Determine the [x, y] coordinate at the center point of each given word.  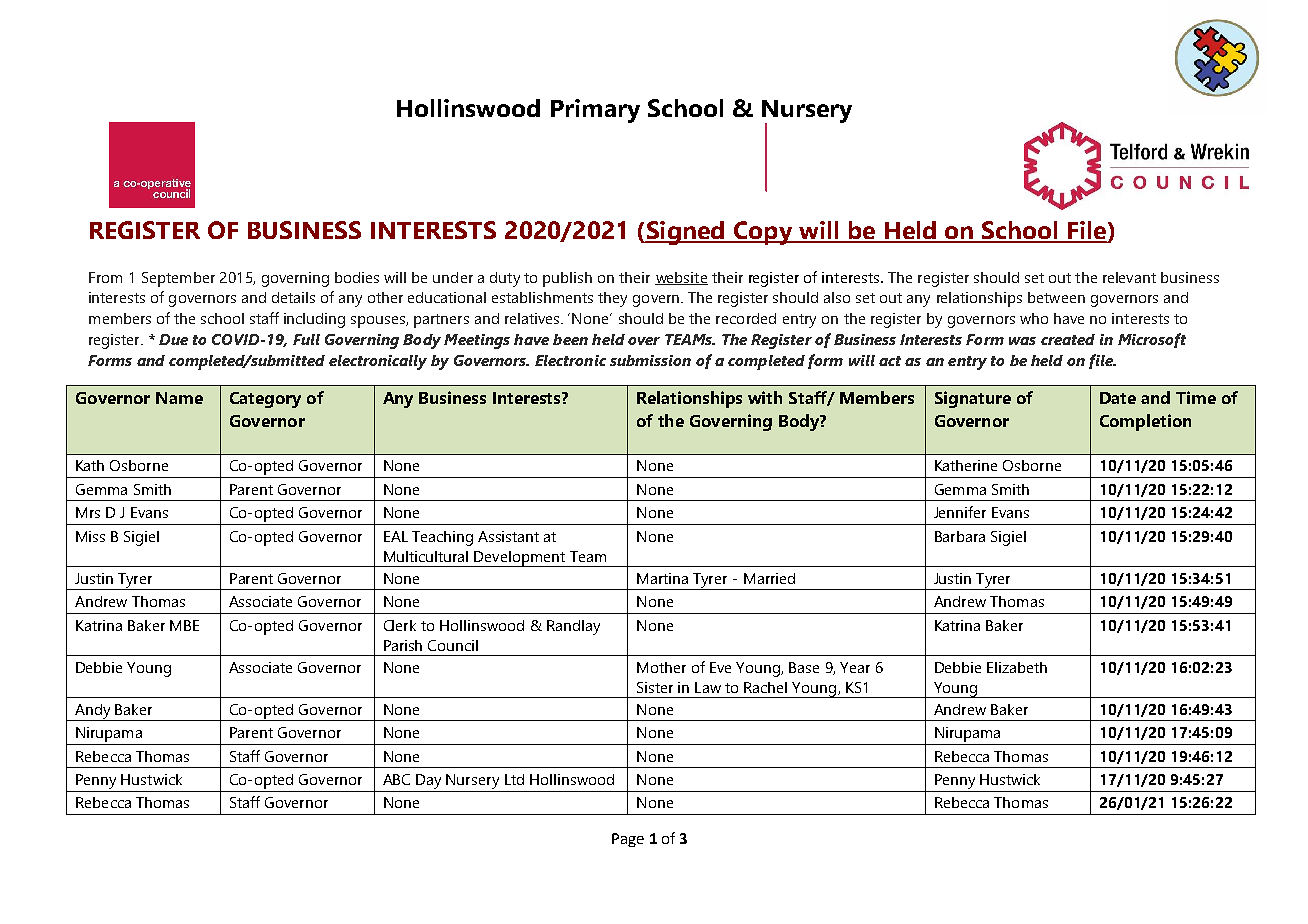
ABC [396, 779]
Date [1118, 398]
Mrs [88, 512]
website [681, 278]
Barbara [960, 536]
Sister [655, 687]
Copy [762, 233]
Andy [93, 712]
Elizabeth [1017, 667]
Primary [595, 111]
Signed [685, 233]
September [178, 279]
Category [265, 400]
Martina [662, 578]
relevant [1129, 277]
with [765, 397]
